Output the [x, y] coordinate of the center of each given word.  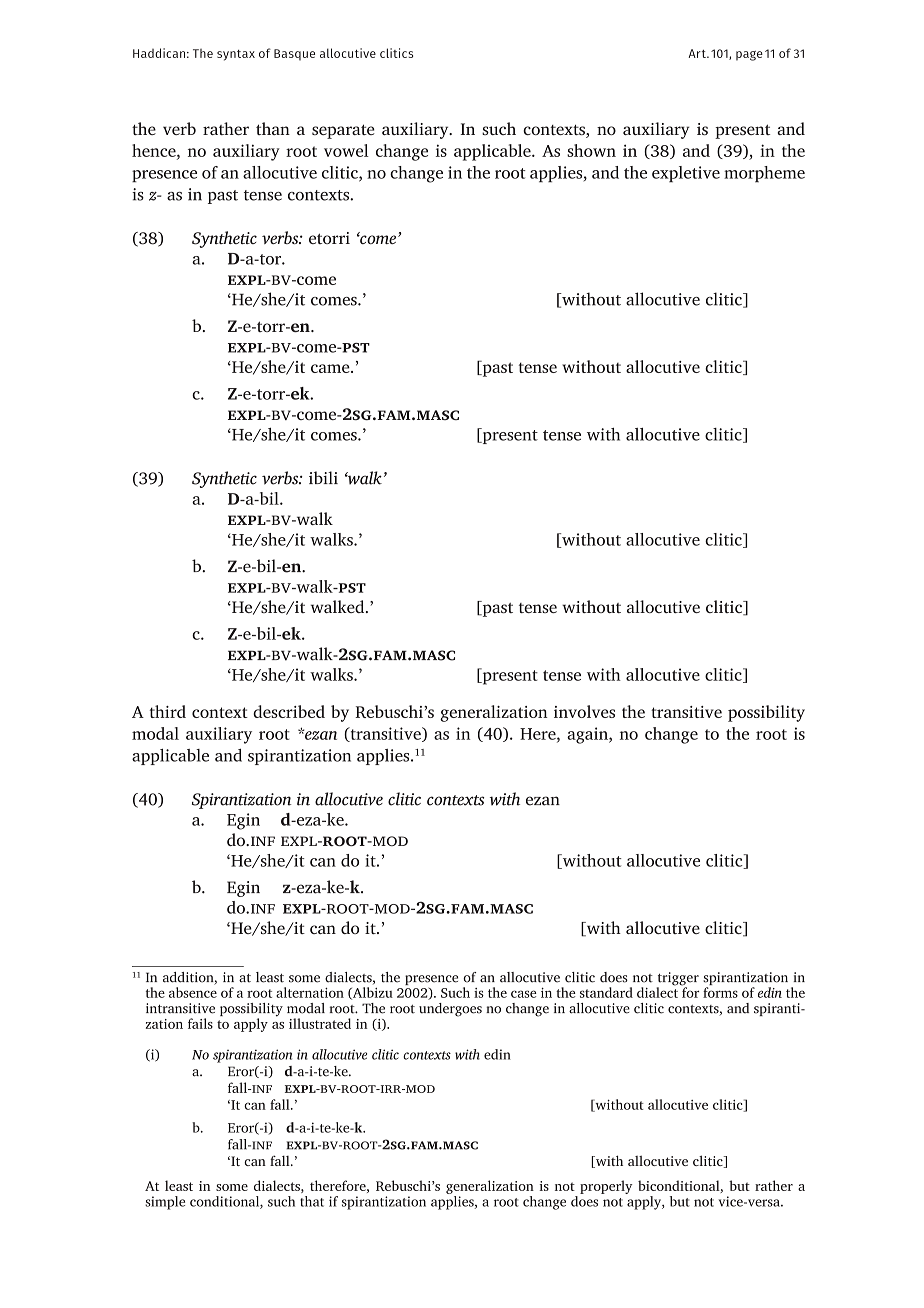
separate [343, 131]
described [289, 711]
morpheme [764, 174]
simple [165, 1203]
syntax [236, 55]
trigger [678, 980]
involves [584, 711]
